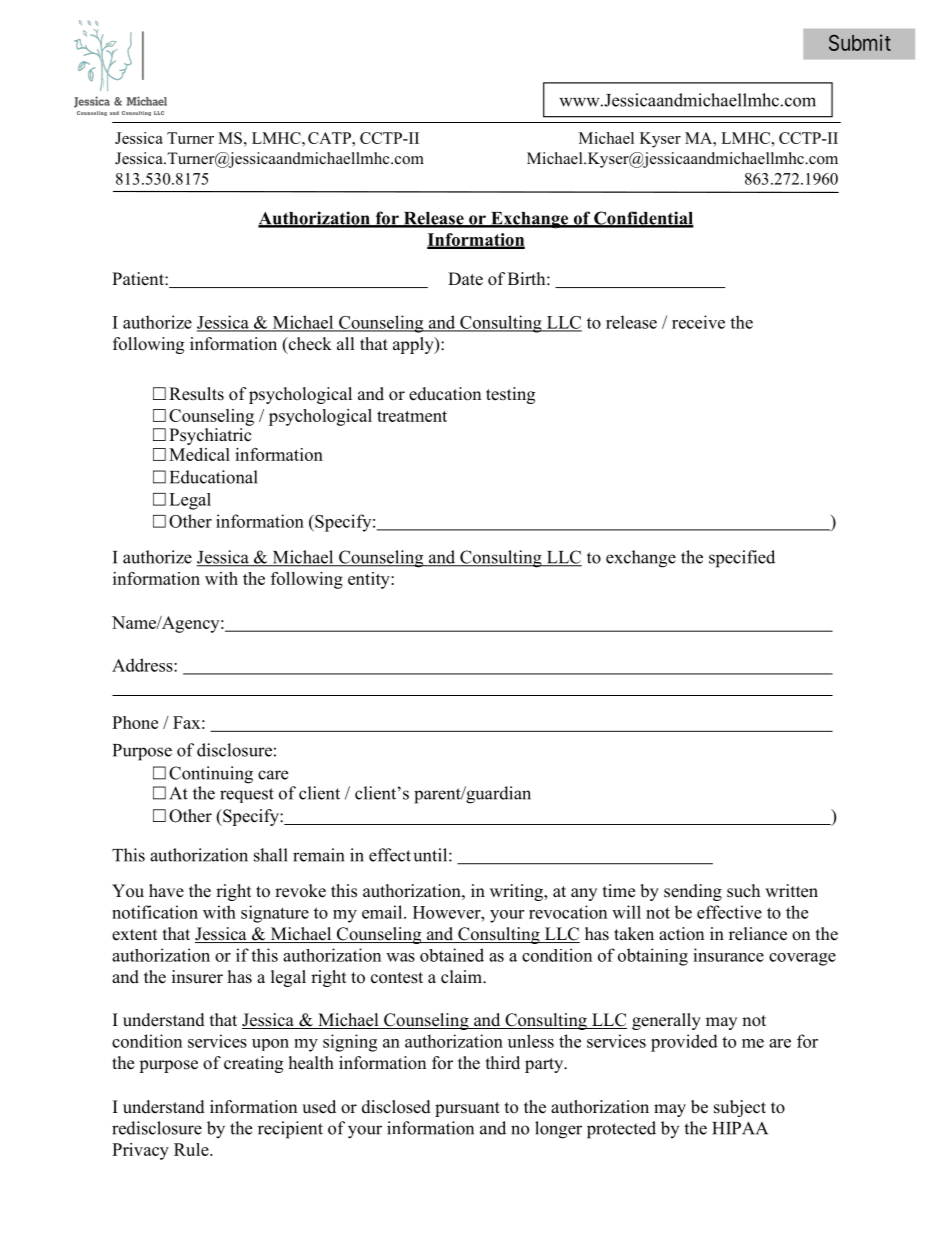 This page has height=1233, width=952. Describe the element at coordinates (370, 580) in the page. I see `entity` at that location.
